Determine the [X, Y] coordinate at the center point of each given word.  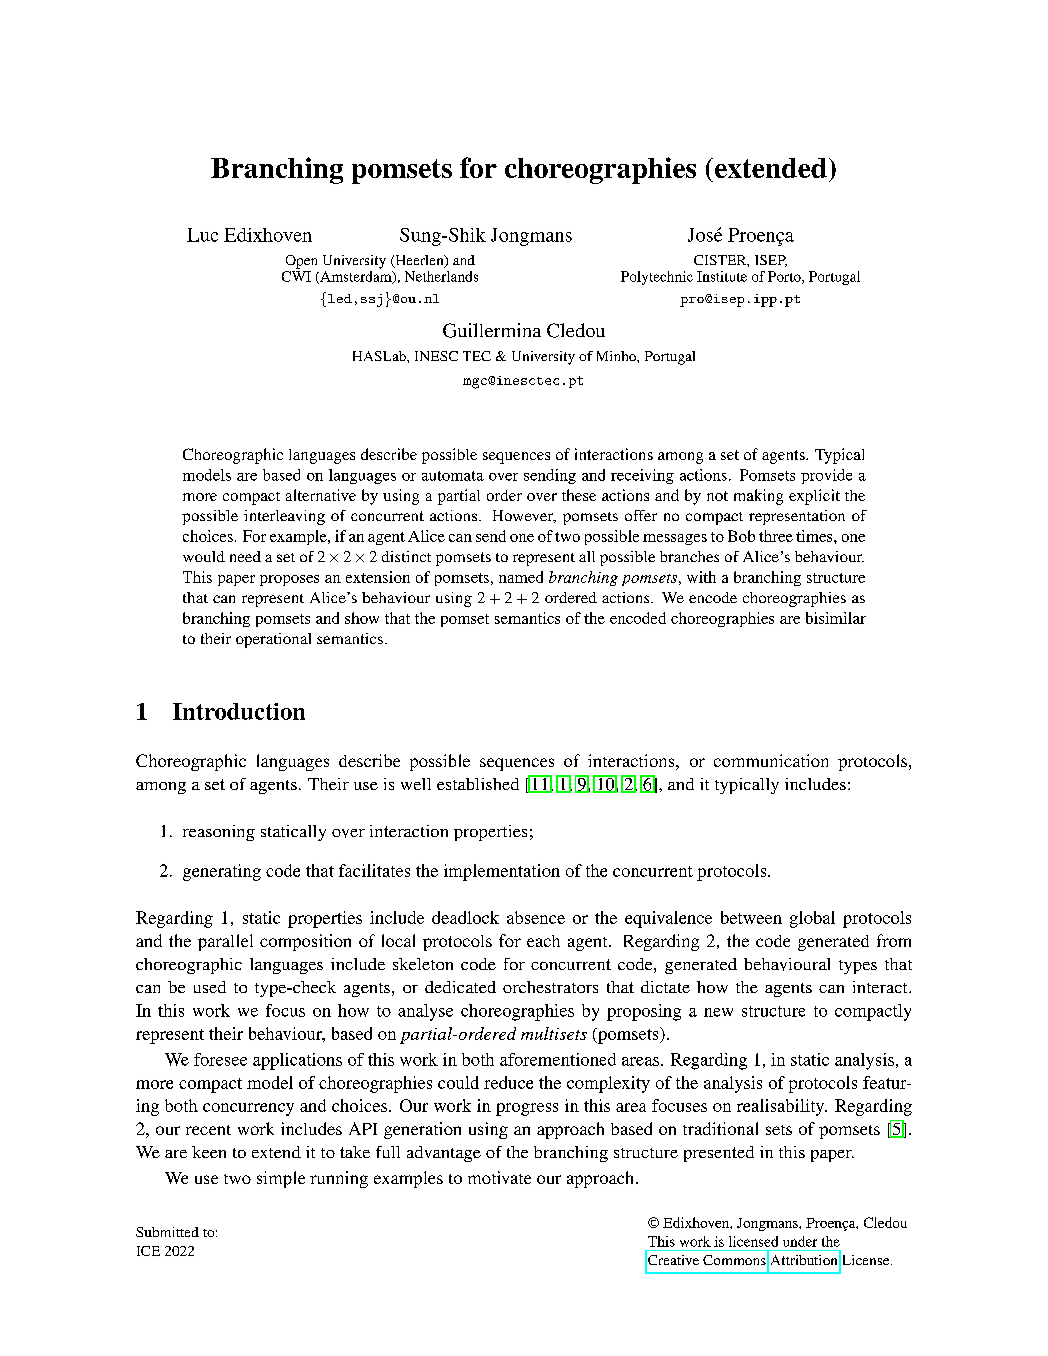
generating [222, 872]
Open [301, 262]
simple [281, 1179]
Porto [785, 277]
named [521, 577]
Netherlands [441, 276]
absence [536, 917]
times [815, 536]
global [812, 919]
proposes [289, 580]
